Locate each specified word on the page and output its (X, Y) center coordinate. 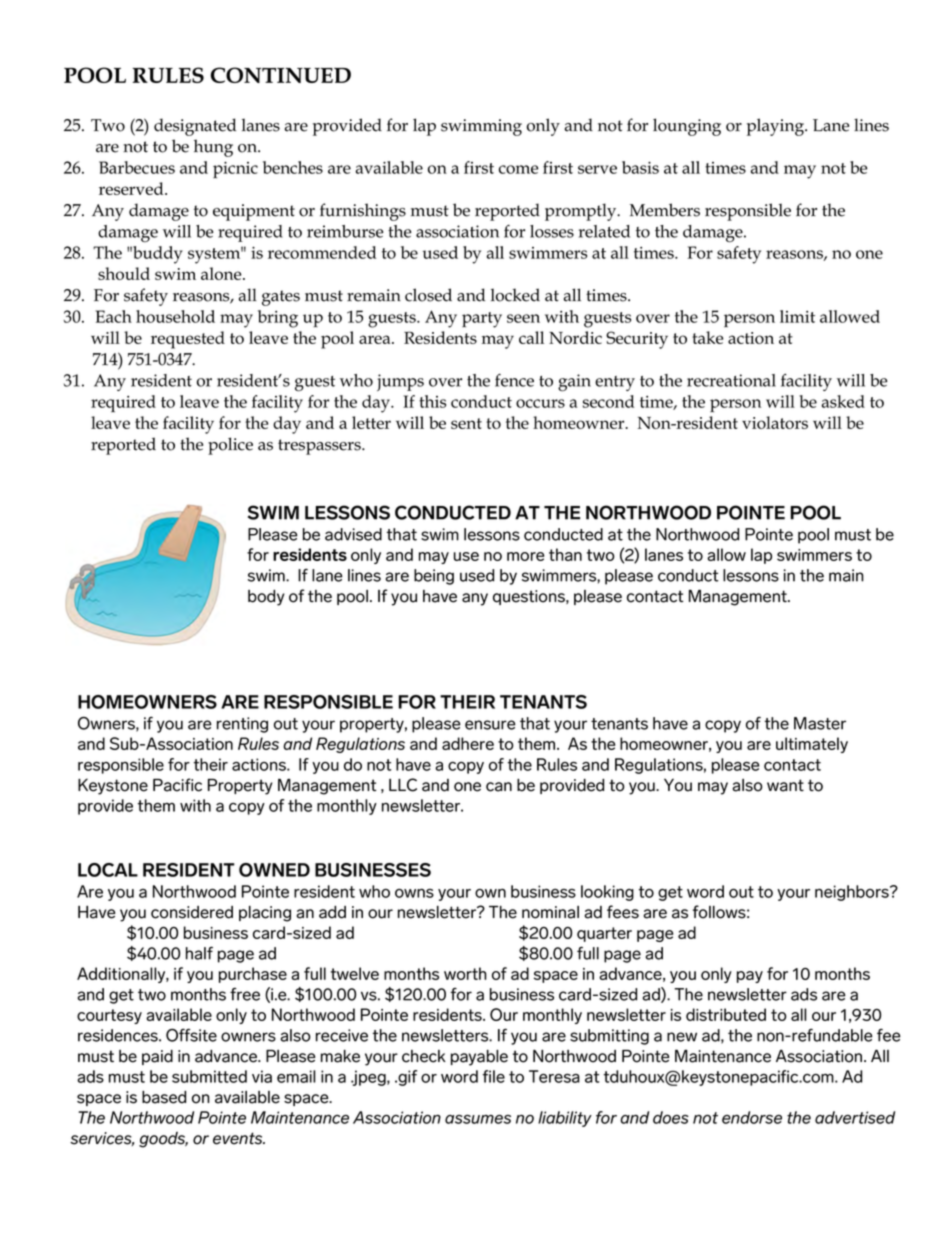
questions (530, 597)
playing (776, 127)
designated (195, 127)
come (519, 169)
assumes (478, 1119)
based (164, 1097)
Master (820, 723)
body (266, 598)
